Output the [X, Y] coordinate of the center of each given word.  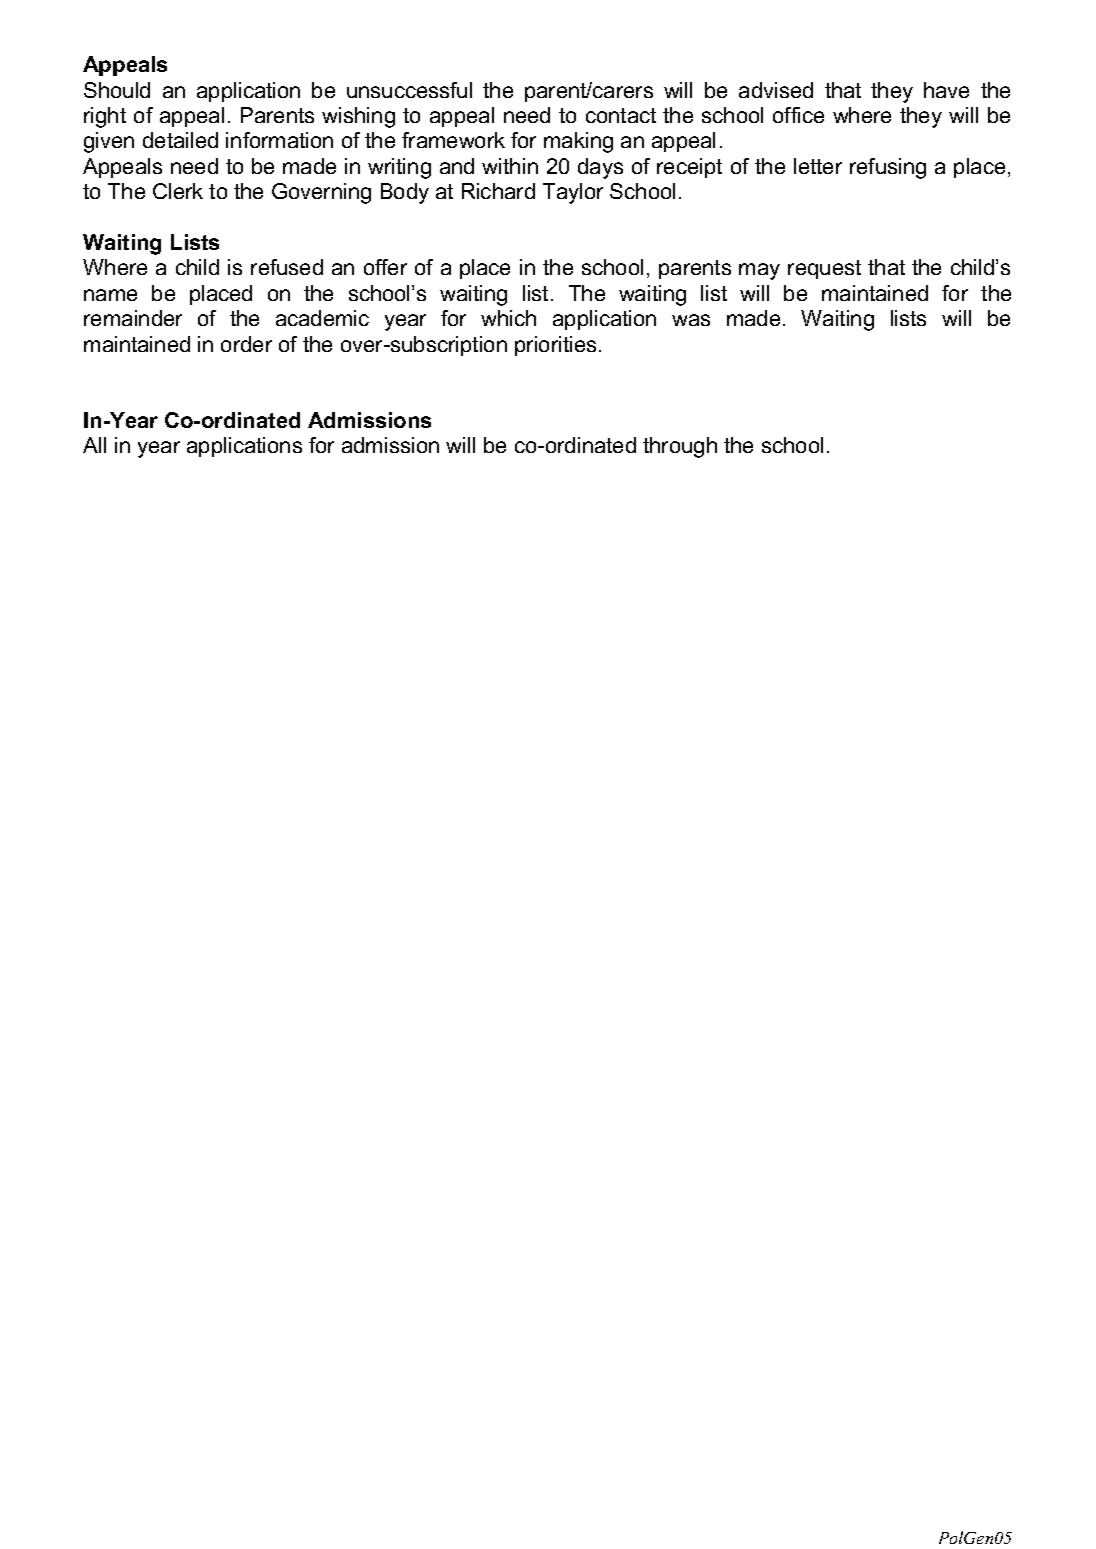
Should [117, 90]
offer [385, 267]
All [94, 445]
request [824, 269]
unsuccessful [409, 90]
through [680, 447]
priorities [555, 346]
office [798, 115]
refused [287, 267]
